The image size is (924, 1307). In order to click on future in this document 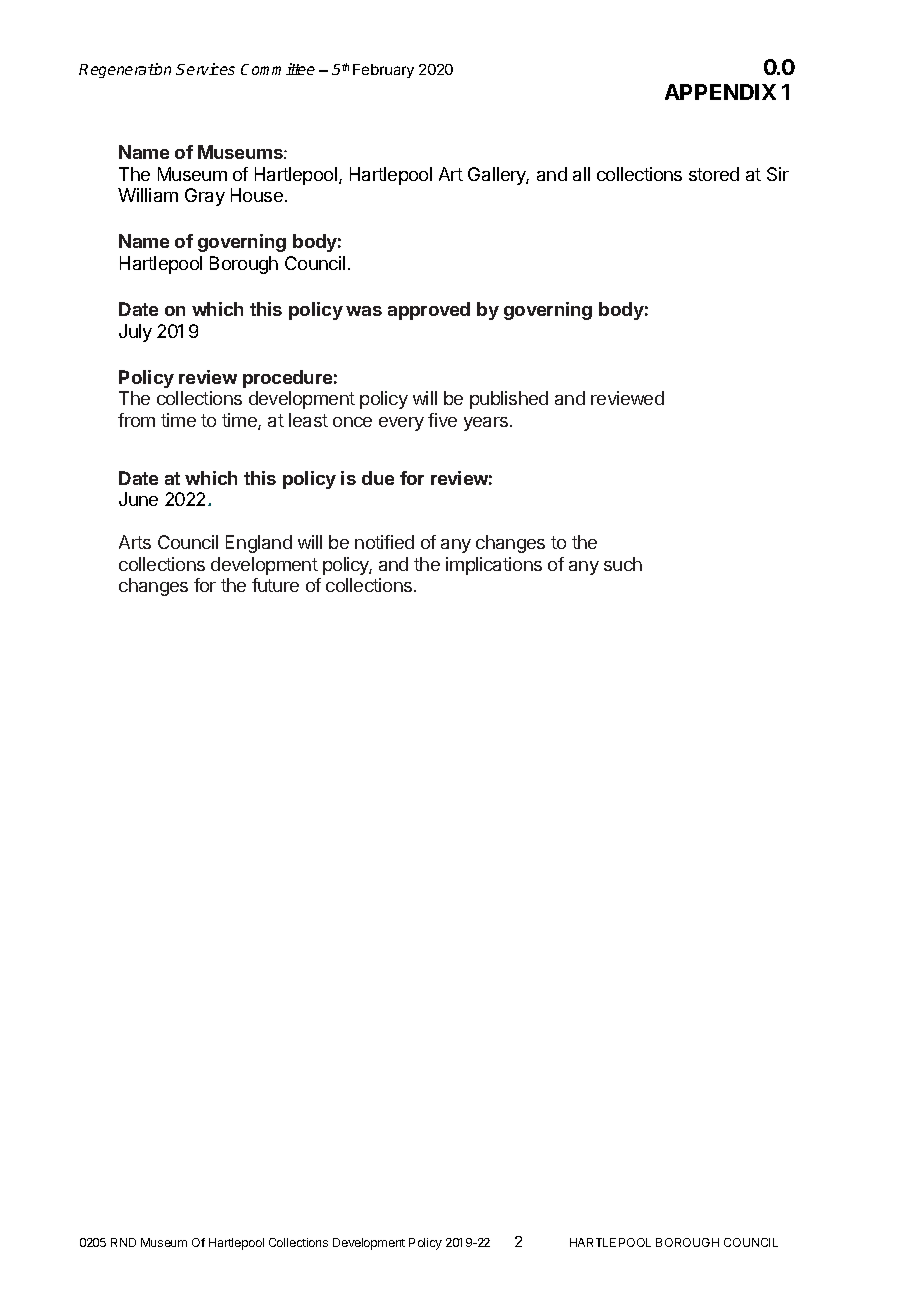, I will do `click(275, 585)`.
